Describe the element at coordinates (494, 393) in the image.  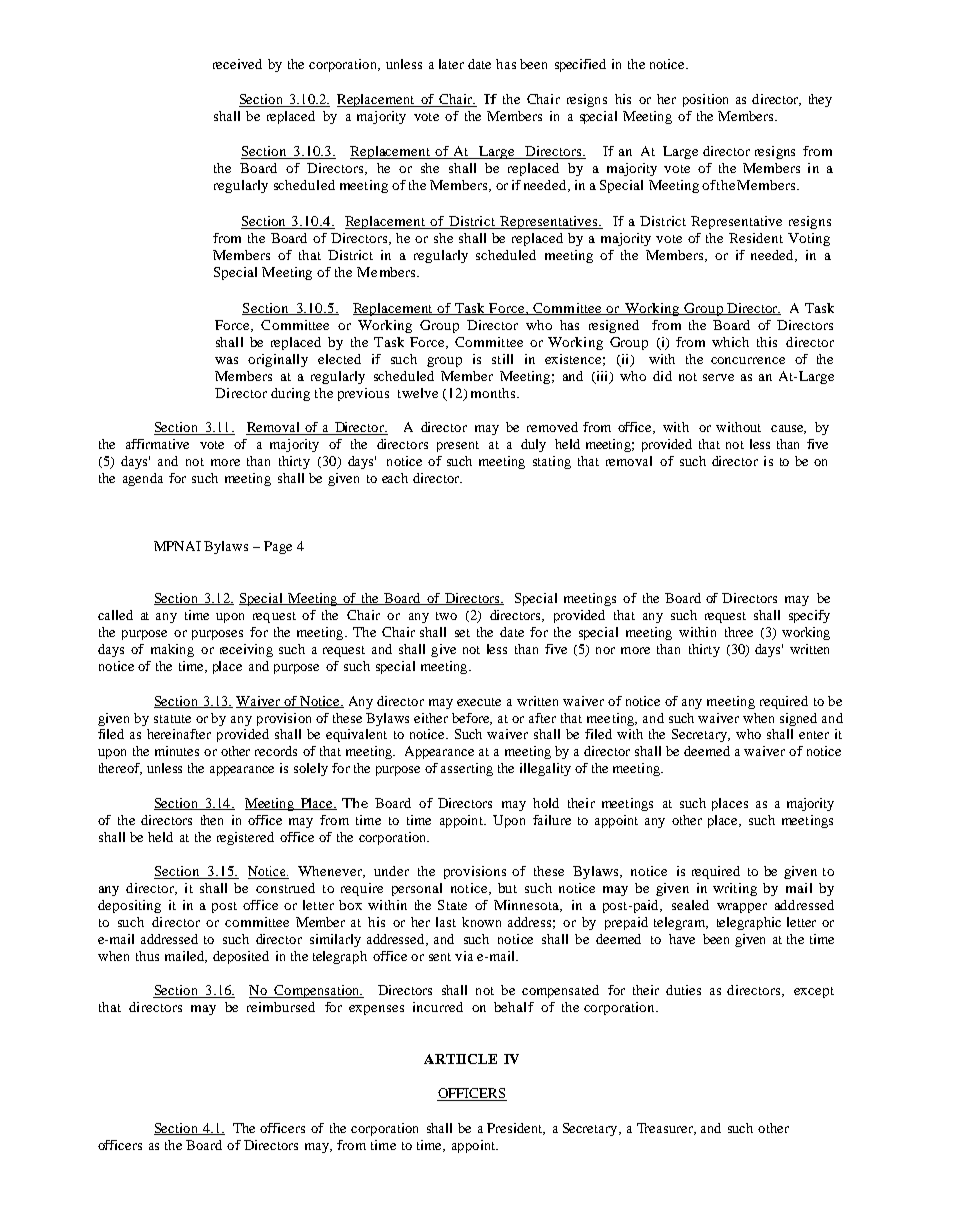
I see `months` at that location.
